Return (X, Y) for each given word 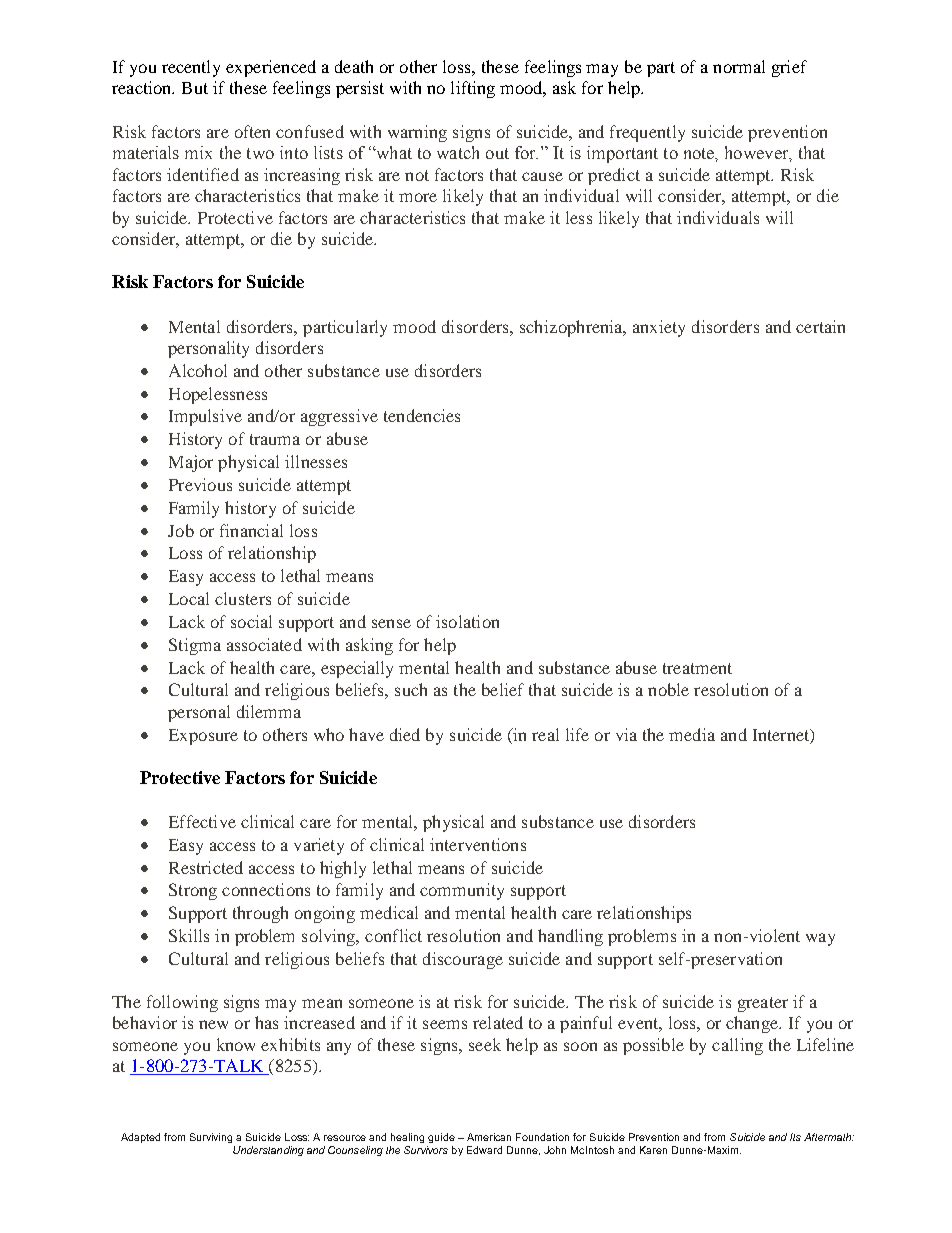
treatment (697, 668)
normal (739, 66)
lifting (473, 89)
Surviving (211, 1138)
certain (820, 326)
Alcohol (198, 370)
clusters (243, 598)
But (195, 88)
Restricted (206, 867)
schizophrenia (572, 328)
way (820, 939)
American (489, 1137)
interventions (478, 844)
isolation (467, 621)
